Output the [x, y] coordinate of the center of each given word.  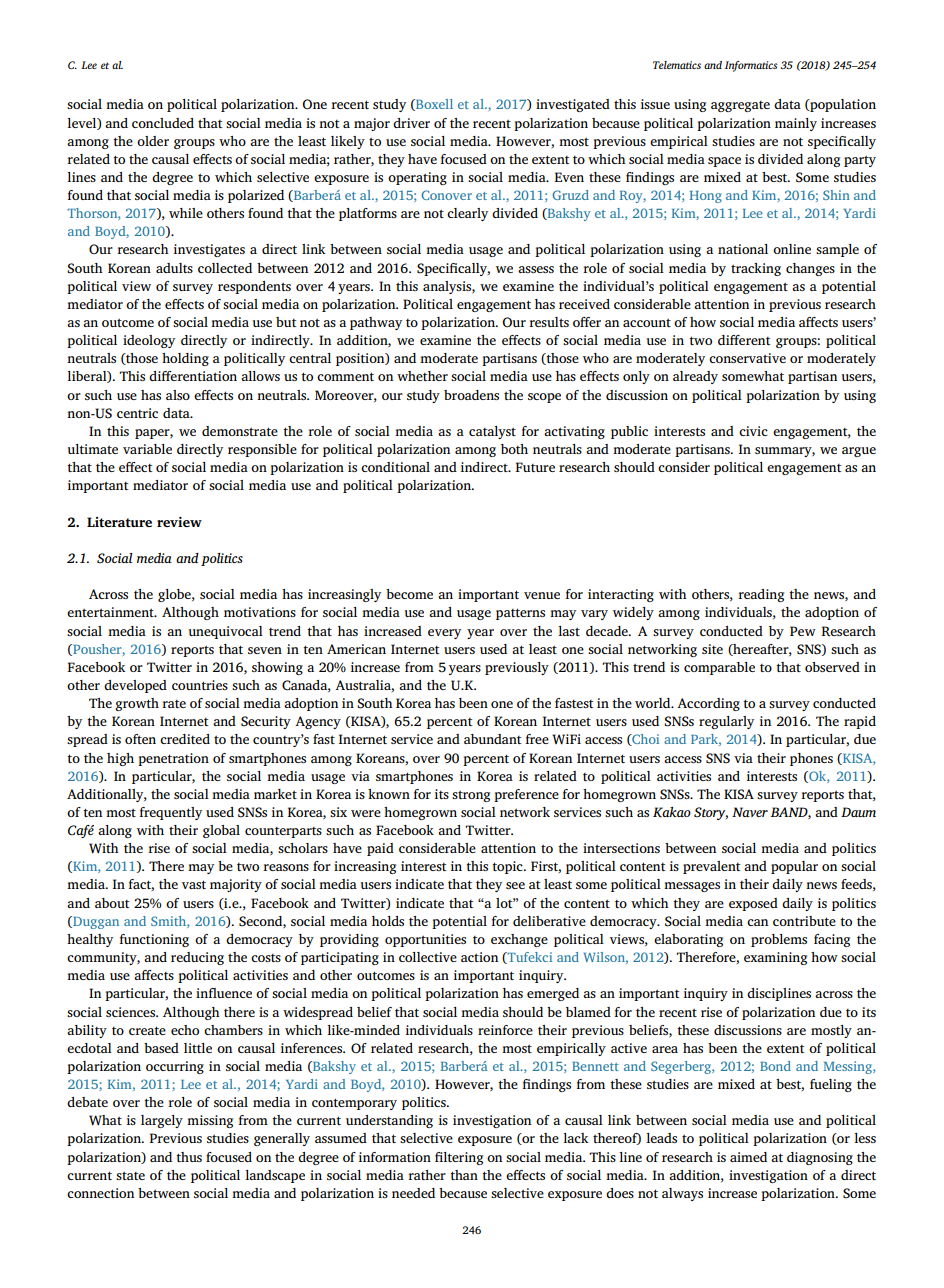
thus [189, 1157]
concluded [163, 123]
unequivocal [226, 632]
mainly [796, 124]
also [178, 395]
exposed [753, 904]
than [464, 1175]
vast [194, 884]
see [515, 885]
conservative [747, 358]
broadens [471, 395]
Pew [803, 631]
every [444, 634]
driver [411, 123]
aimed [748, 1157]
